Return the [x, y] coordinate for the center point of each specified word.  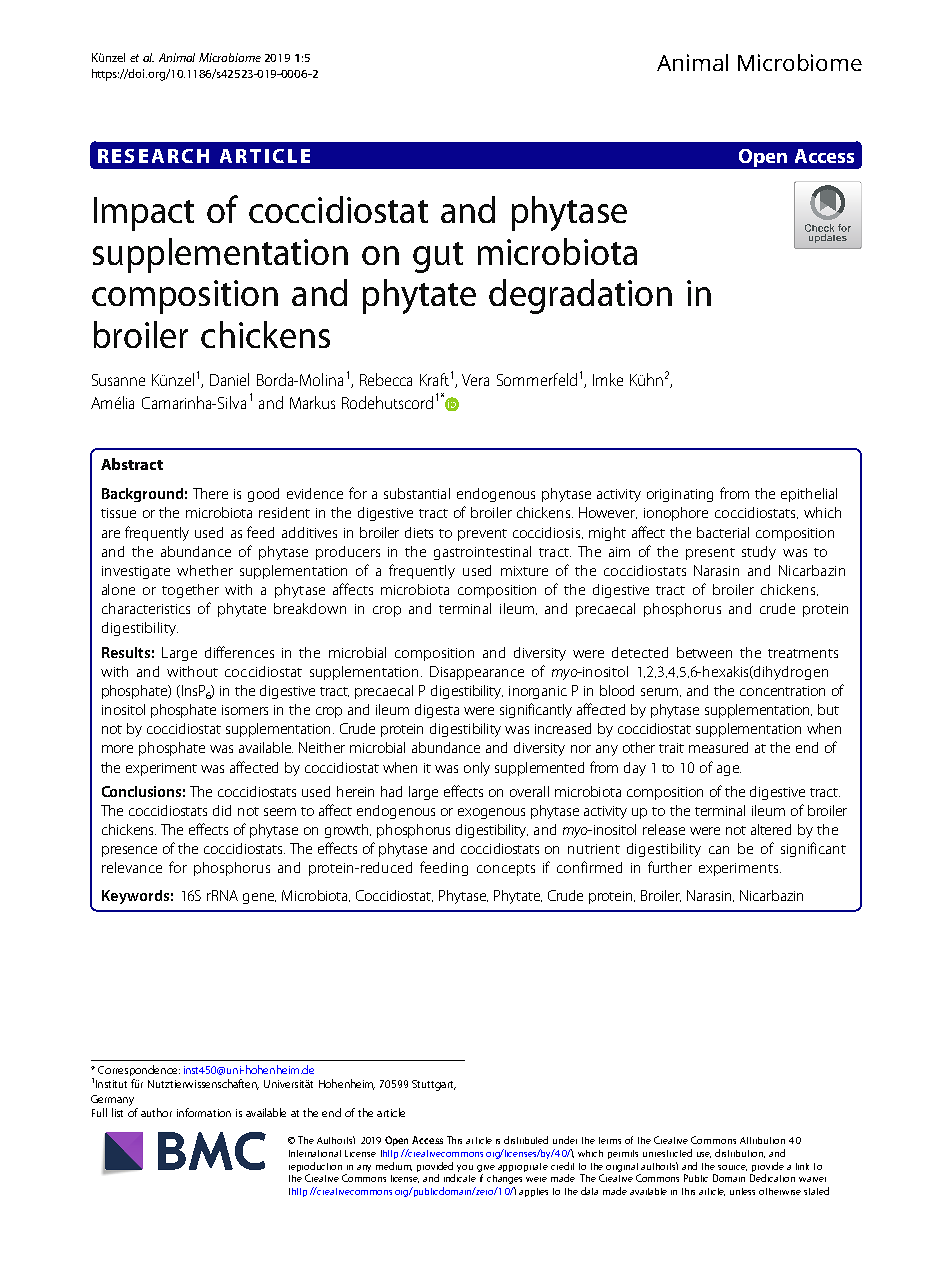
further [670, 867]
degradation [580, 296]
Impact [144, 214]
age [729, 770]
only [477, 769]
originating [680, 495]
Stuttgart [434, 1085]
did [222, 810]
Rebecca [386, 379]
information [204, 1112]
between [704, 652]
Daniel [229, 379]
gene [259, 898]
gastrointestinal [482, 553]
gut [438, 257]
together [190, 591]
